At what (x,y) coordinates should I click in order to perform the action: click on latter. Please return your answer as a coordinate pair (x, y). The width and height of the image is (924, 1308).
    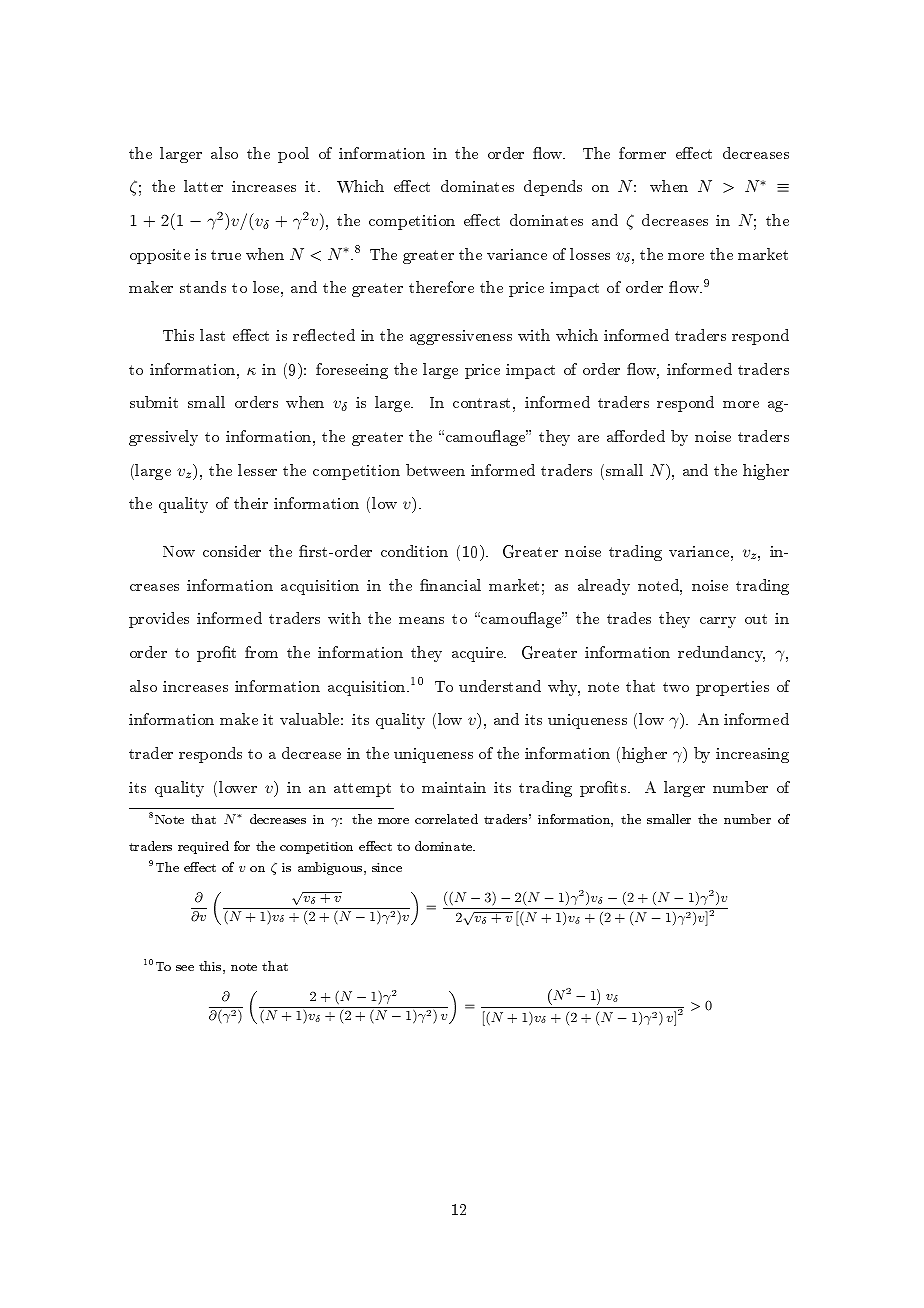
    Looking at the image, I should click on (203, 186).
